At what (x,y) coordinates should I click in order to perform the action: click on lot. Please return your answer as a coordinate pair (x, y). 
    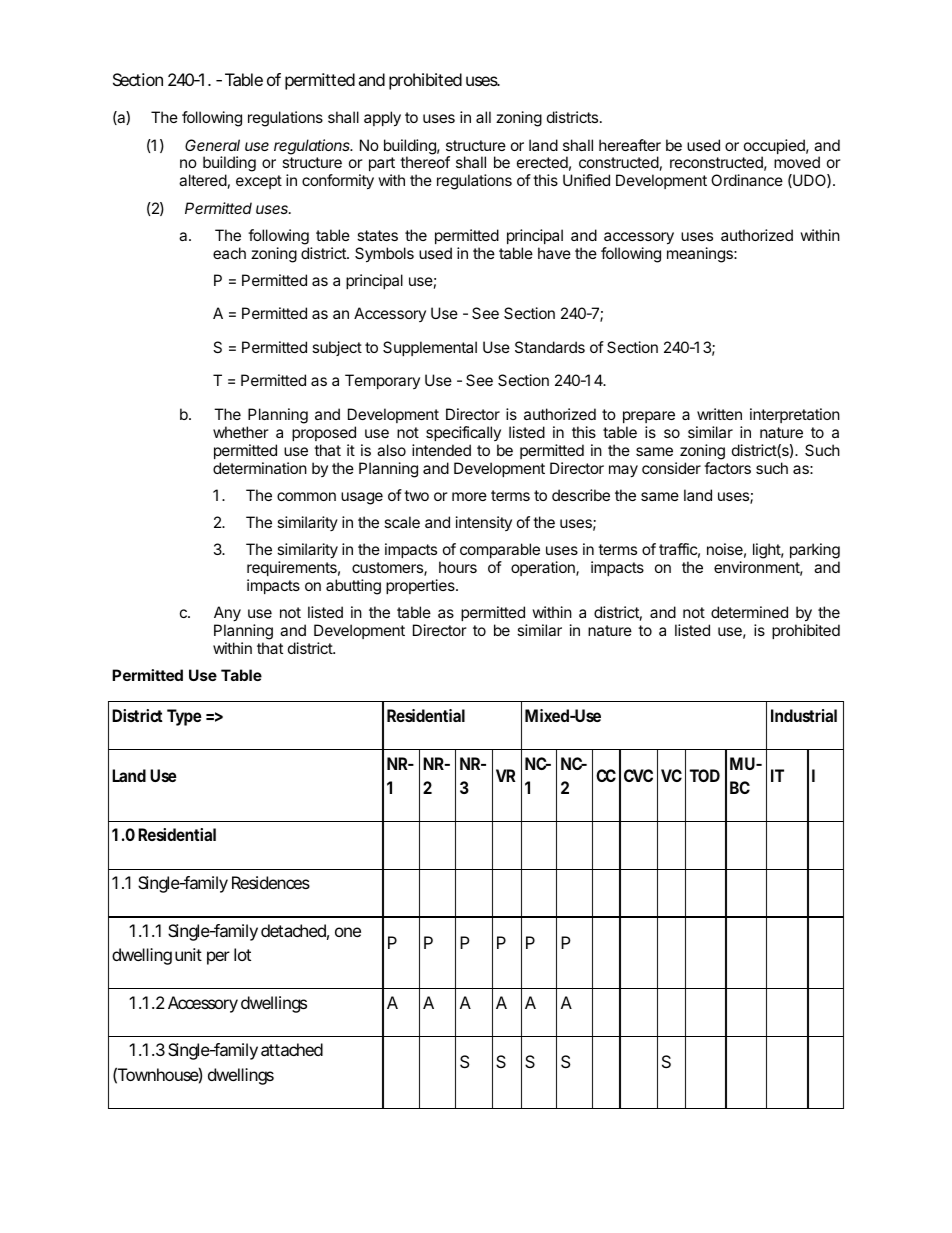
    Looking at the image, I should click on (242, 954).
